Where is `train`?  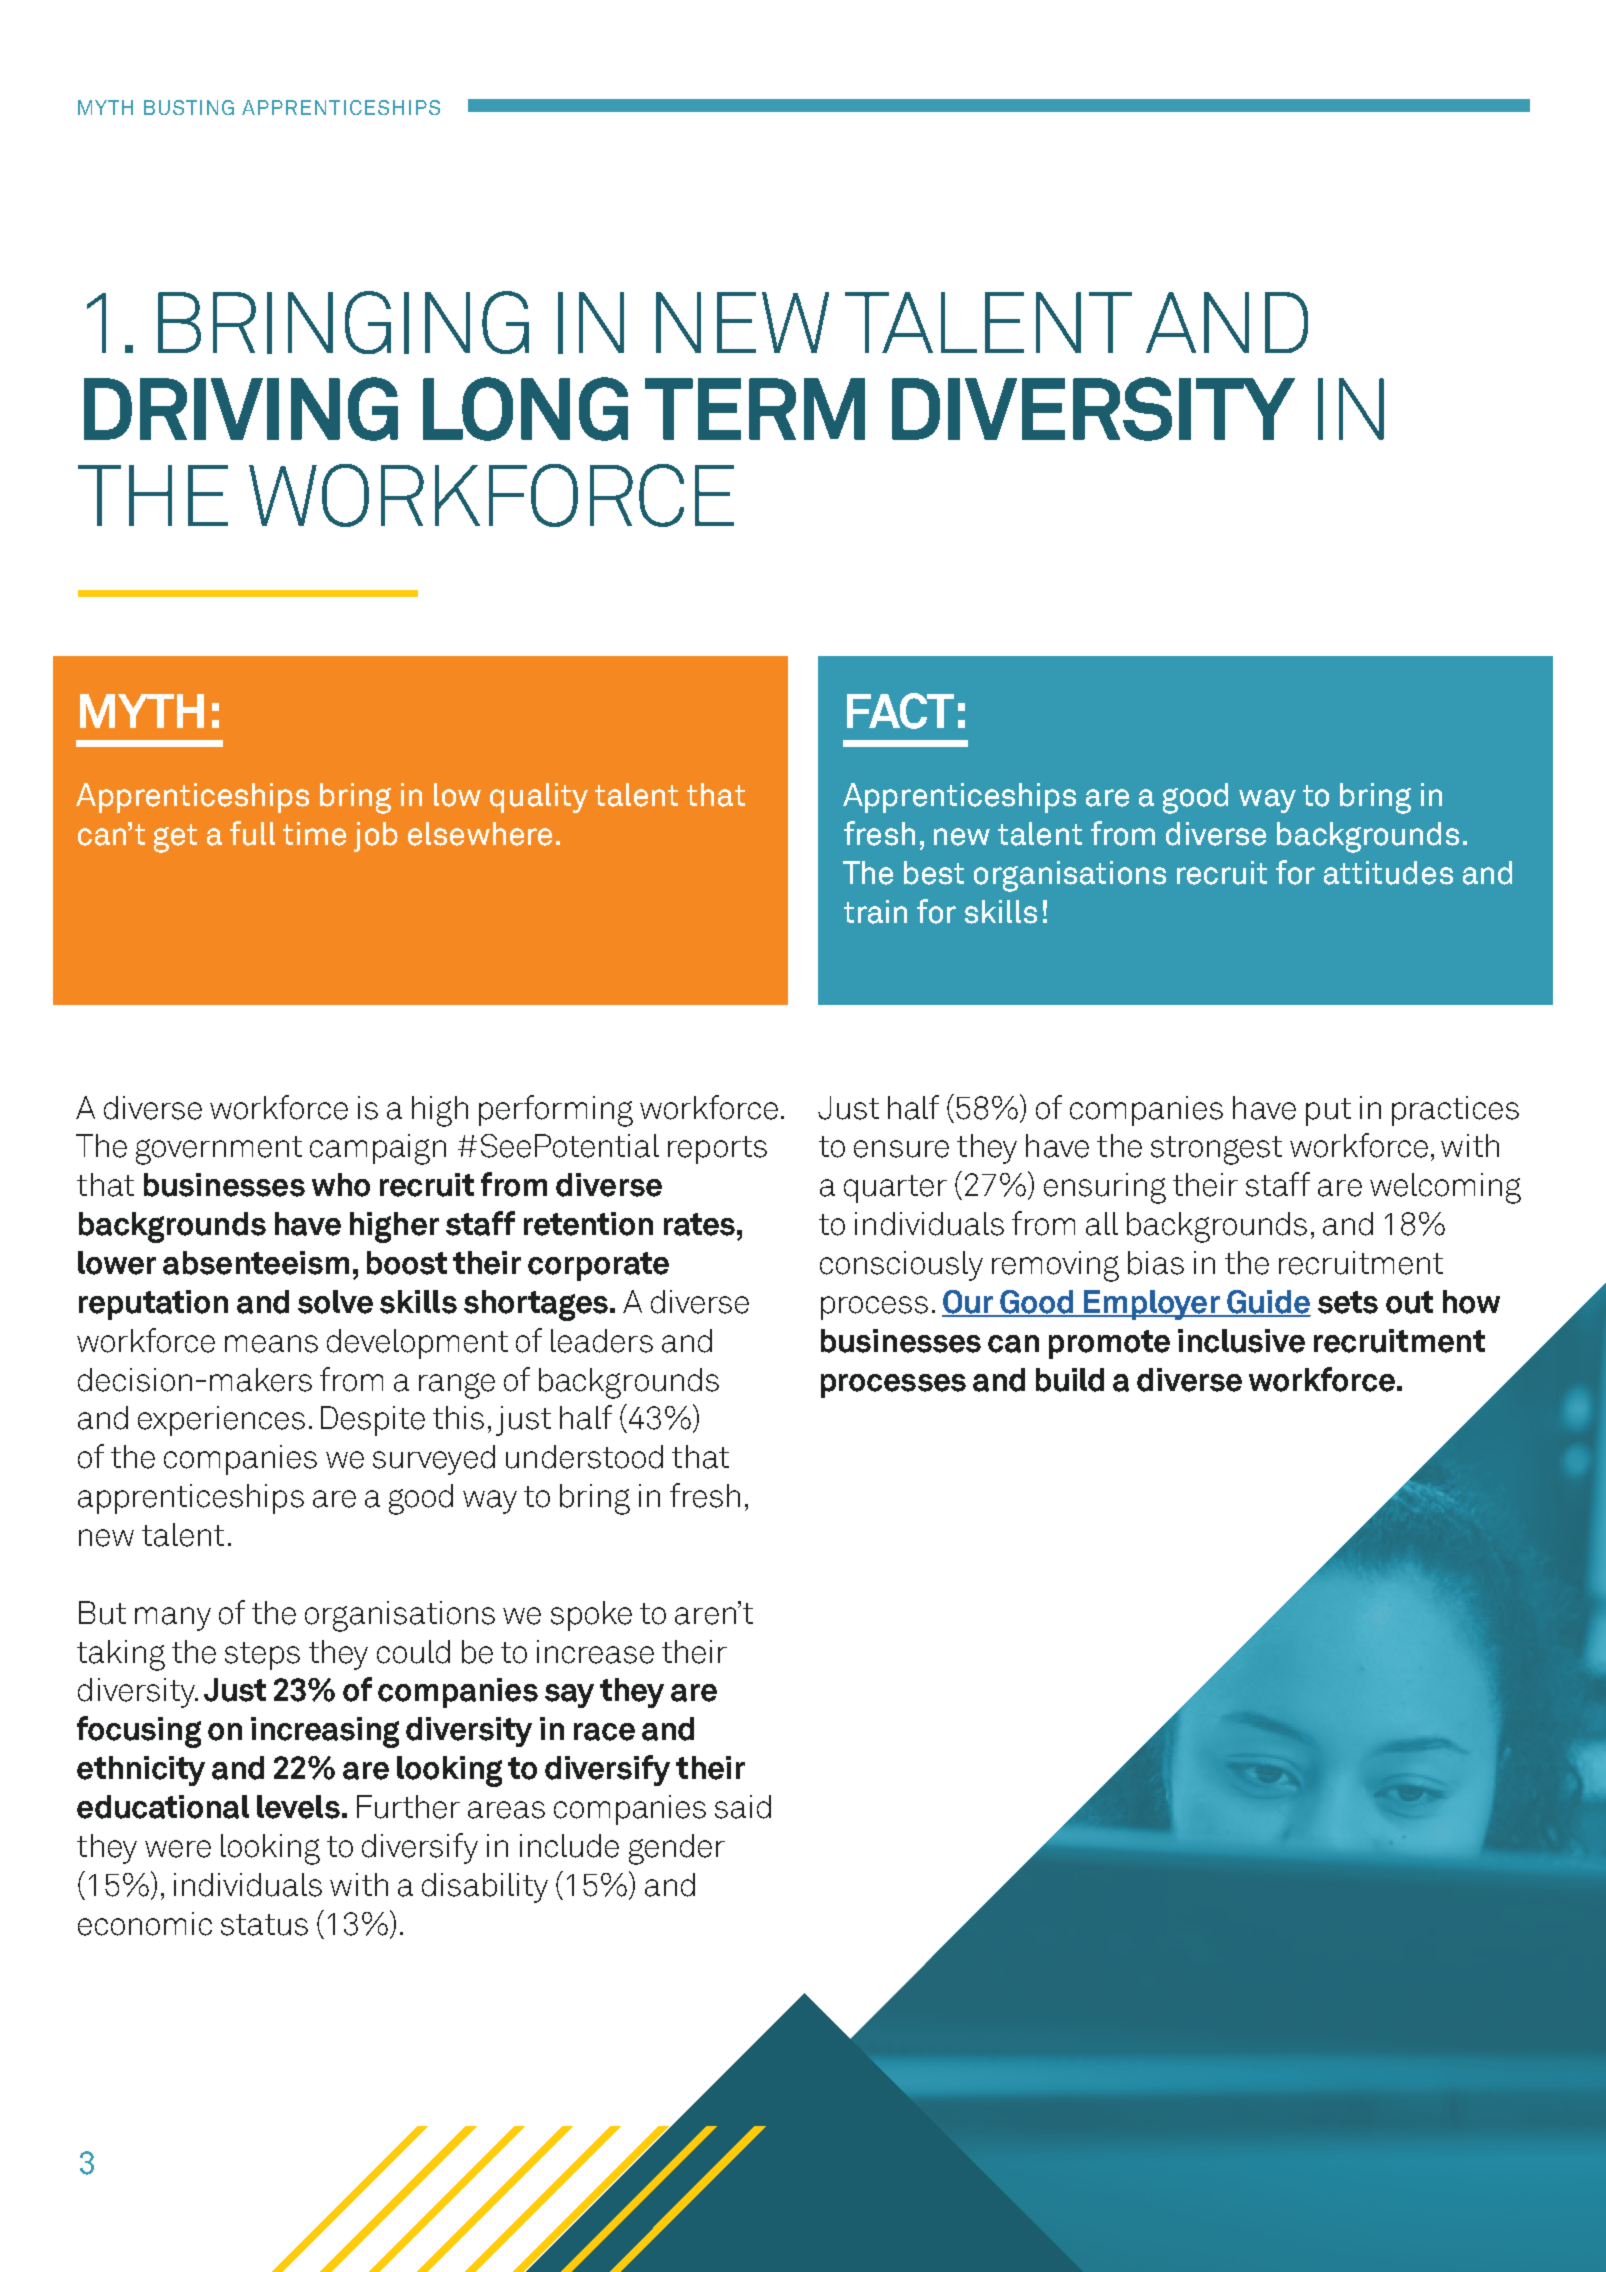
train is located at coordinates (875, 912).
